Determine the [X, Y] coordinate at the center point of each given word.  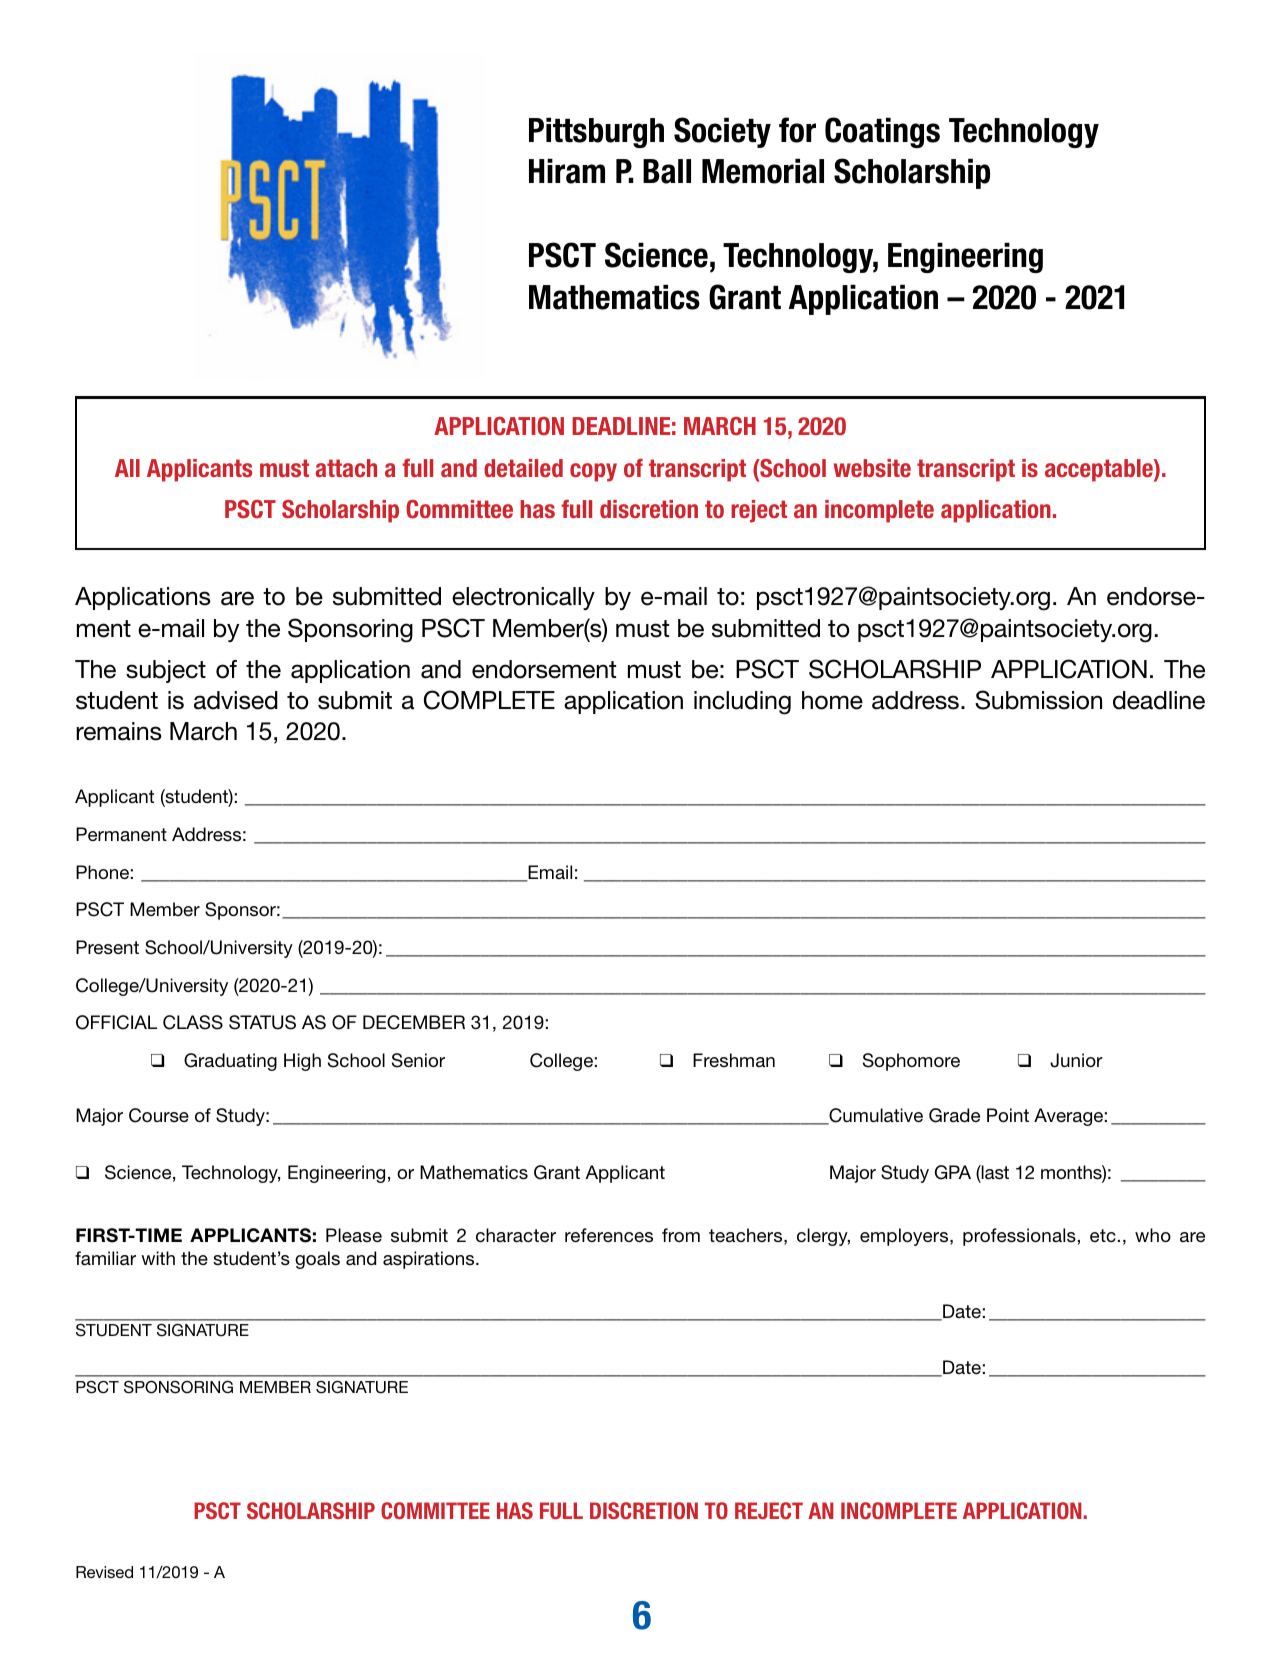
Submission [1038, 700]
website [872, 468]
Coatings [882, 132]
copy [593, 472]
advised [236, 700]
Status [262, 1022]
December [414, 1022]
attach [346, 468]
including [742, 703]
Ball [667, 171]
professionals [1019, 1237]
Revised [104, 1572]
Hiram [567, 171]
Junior [1076, 1060]
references [609, 1235]
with [158, 1258]
